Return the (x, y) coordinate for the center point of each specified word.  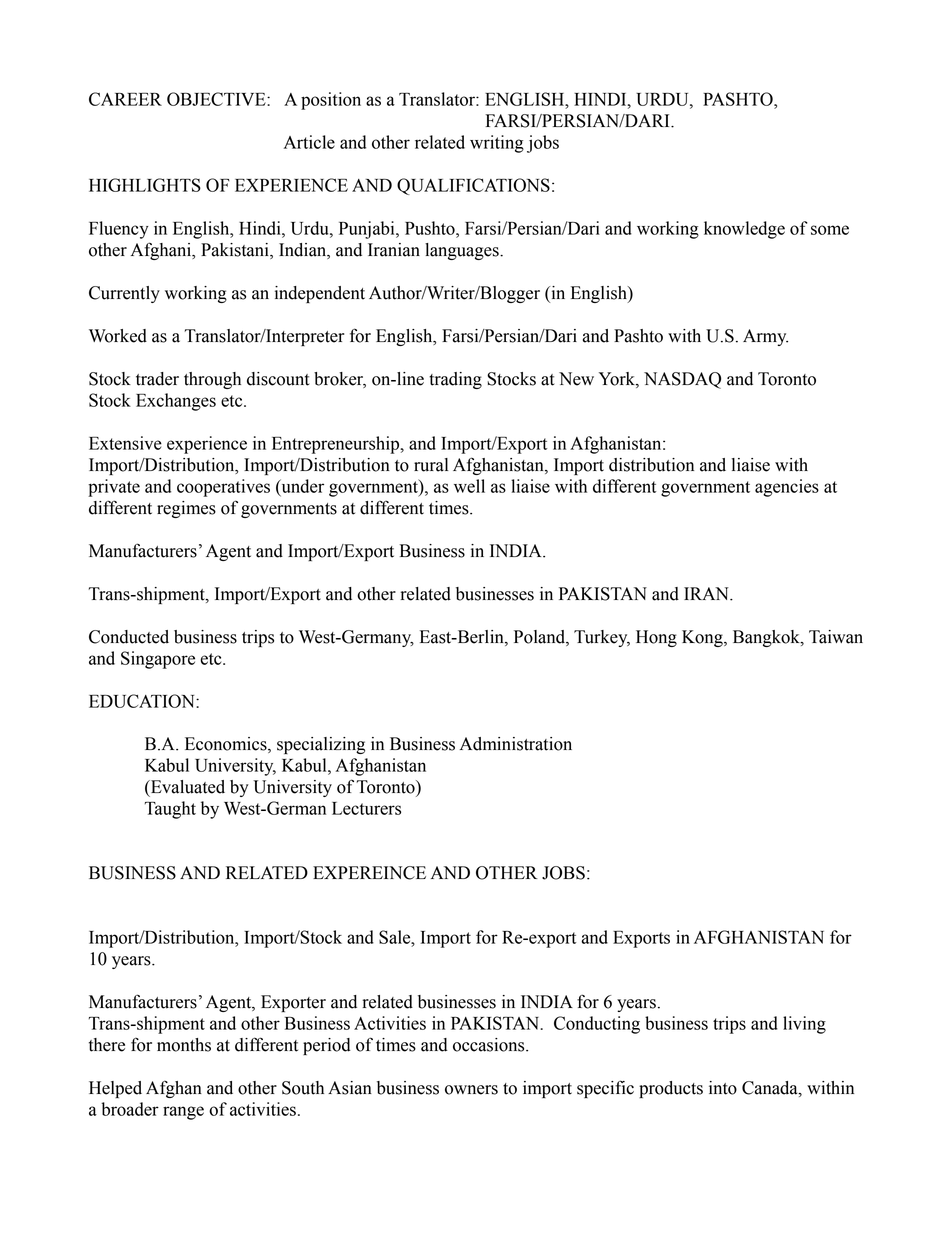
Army (765, 337)
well (469, 486)
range (183, 1113)
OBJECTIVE (217, 99)
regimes (186, 509)
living (804, 1025)
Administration (516, 744)
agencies (787, 488)
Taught (170, 810)
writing (497, 144)
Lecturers (366, 808)
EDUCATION (143, 701)
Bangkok (767, 638)
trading (455, 380)
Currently (124, 294)
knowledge (744, 230)
